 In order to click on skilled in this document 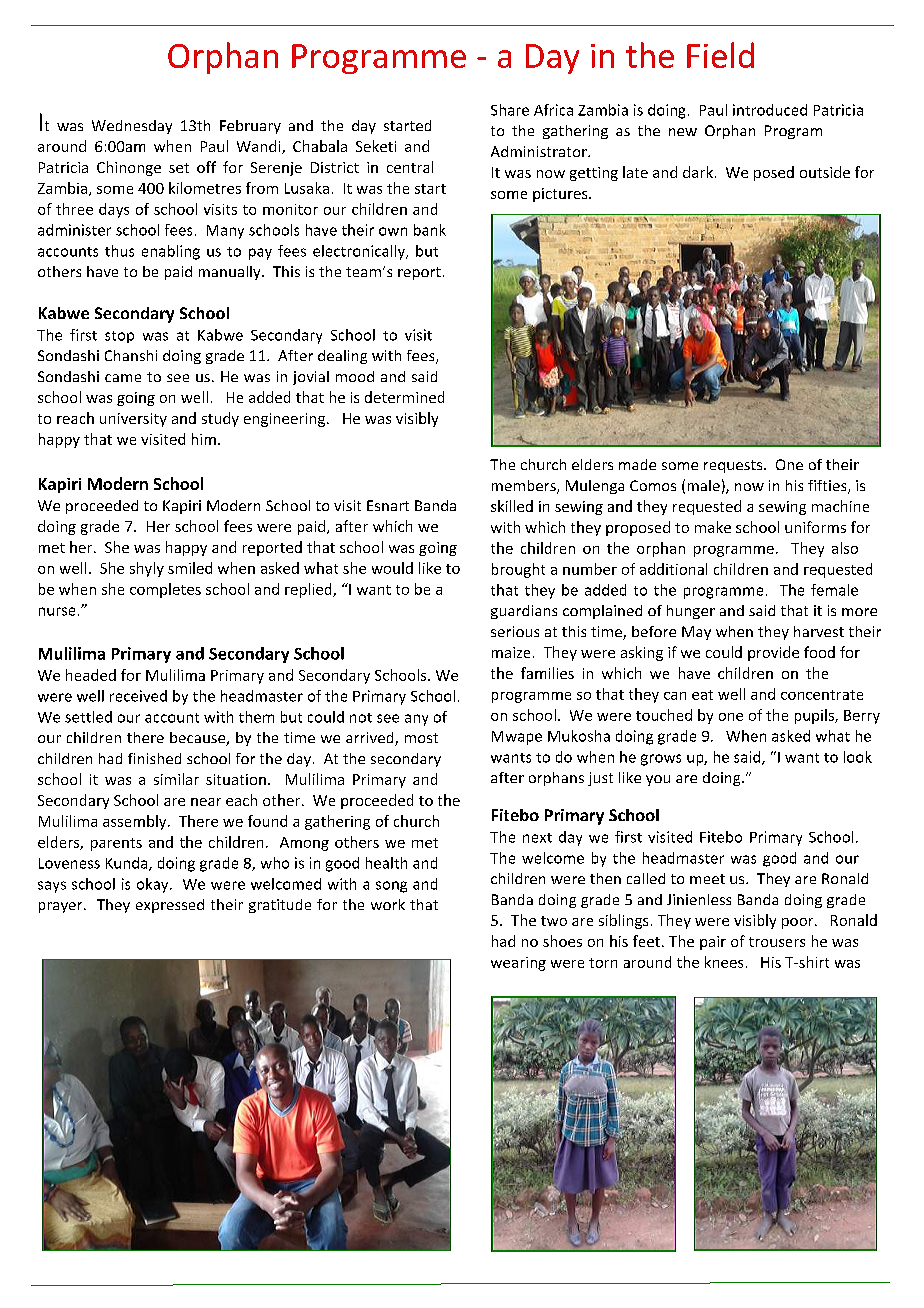, I will do `click(512, 506)`.
